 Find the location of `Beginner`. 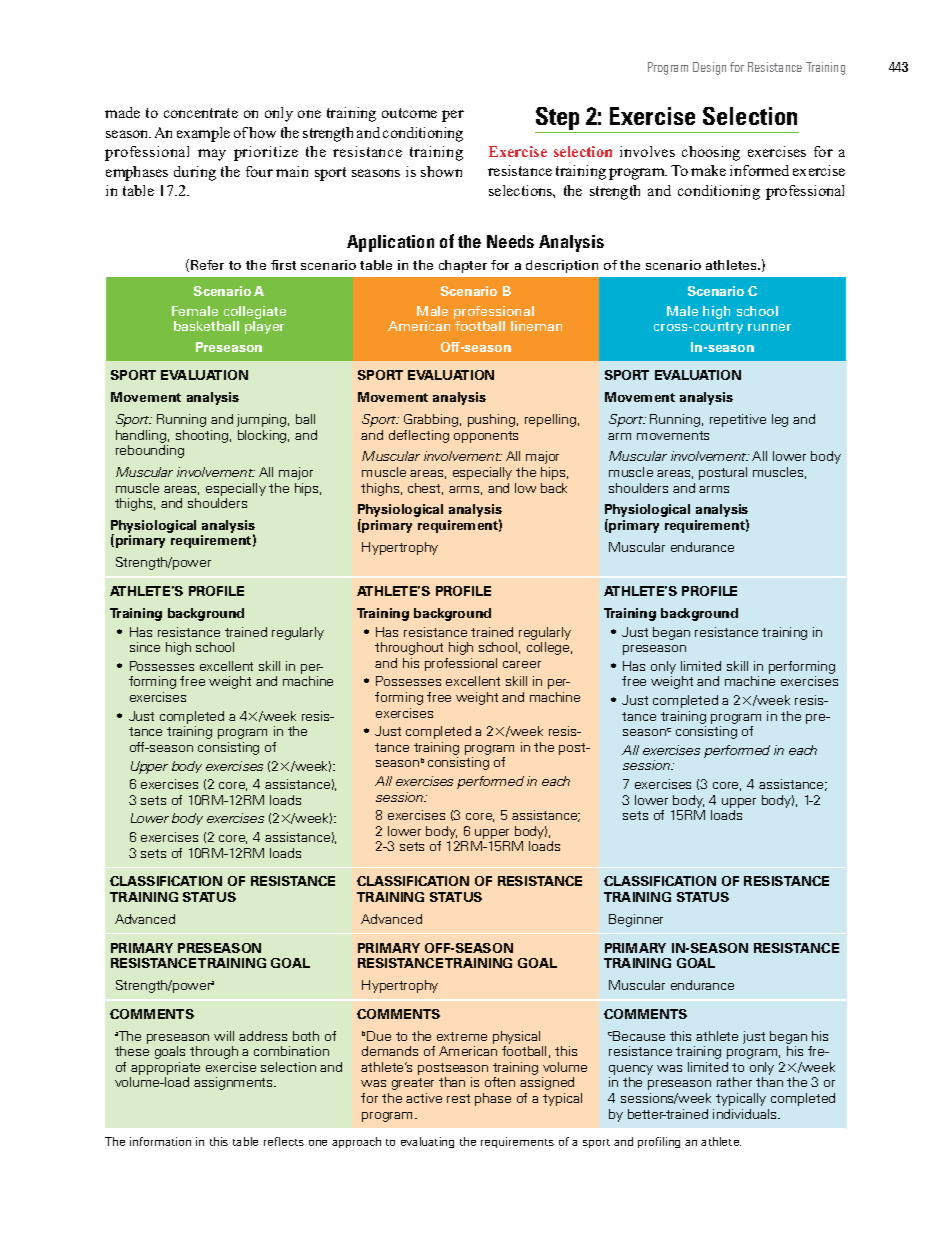

Beginner is located at coordinates (636, 920).
